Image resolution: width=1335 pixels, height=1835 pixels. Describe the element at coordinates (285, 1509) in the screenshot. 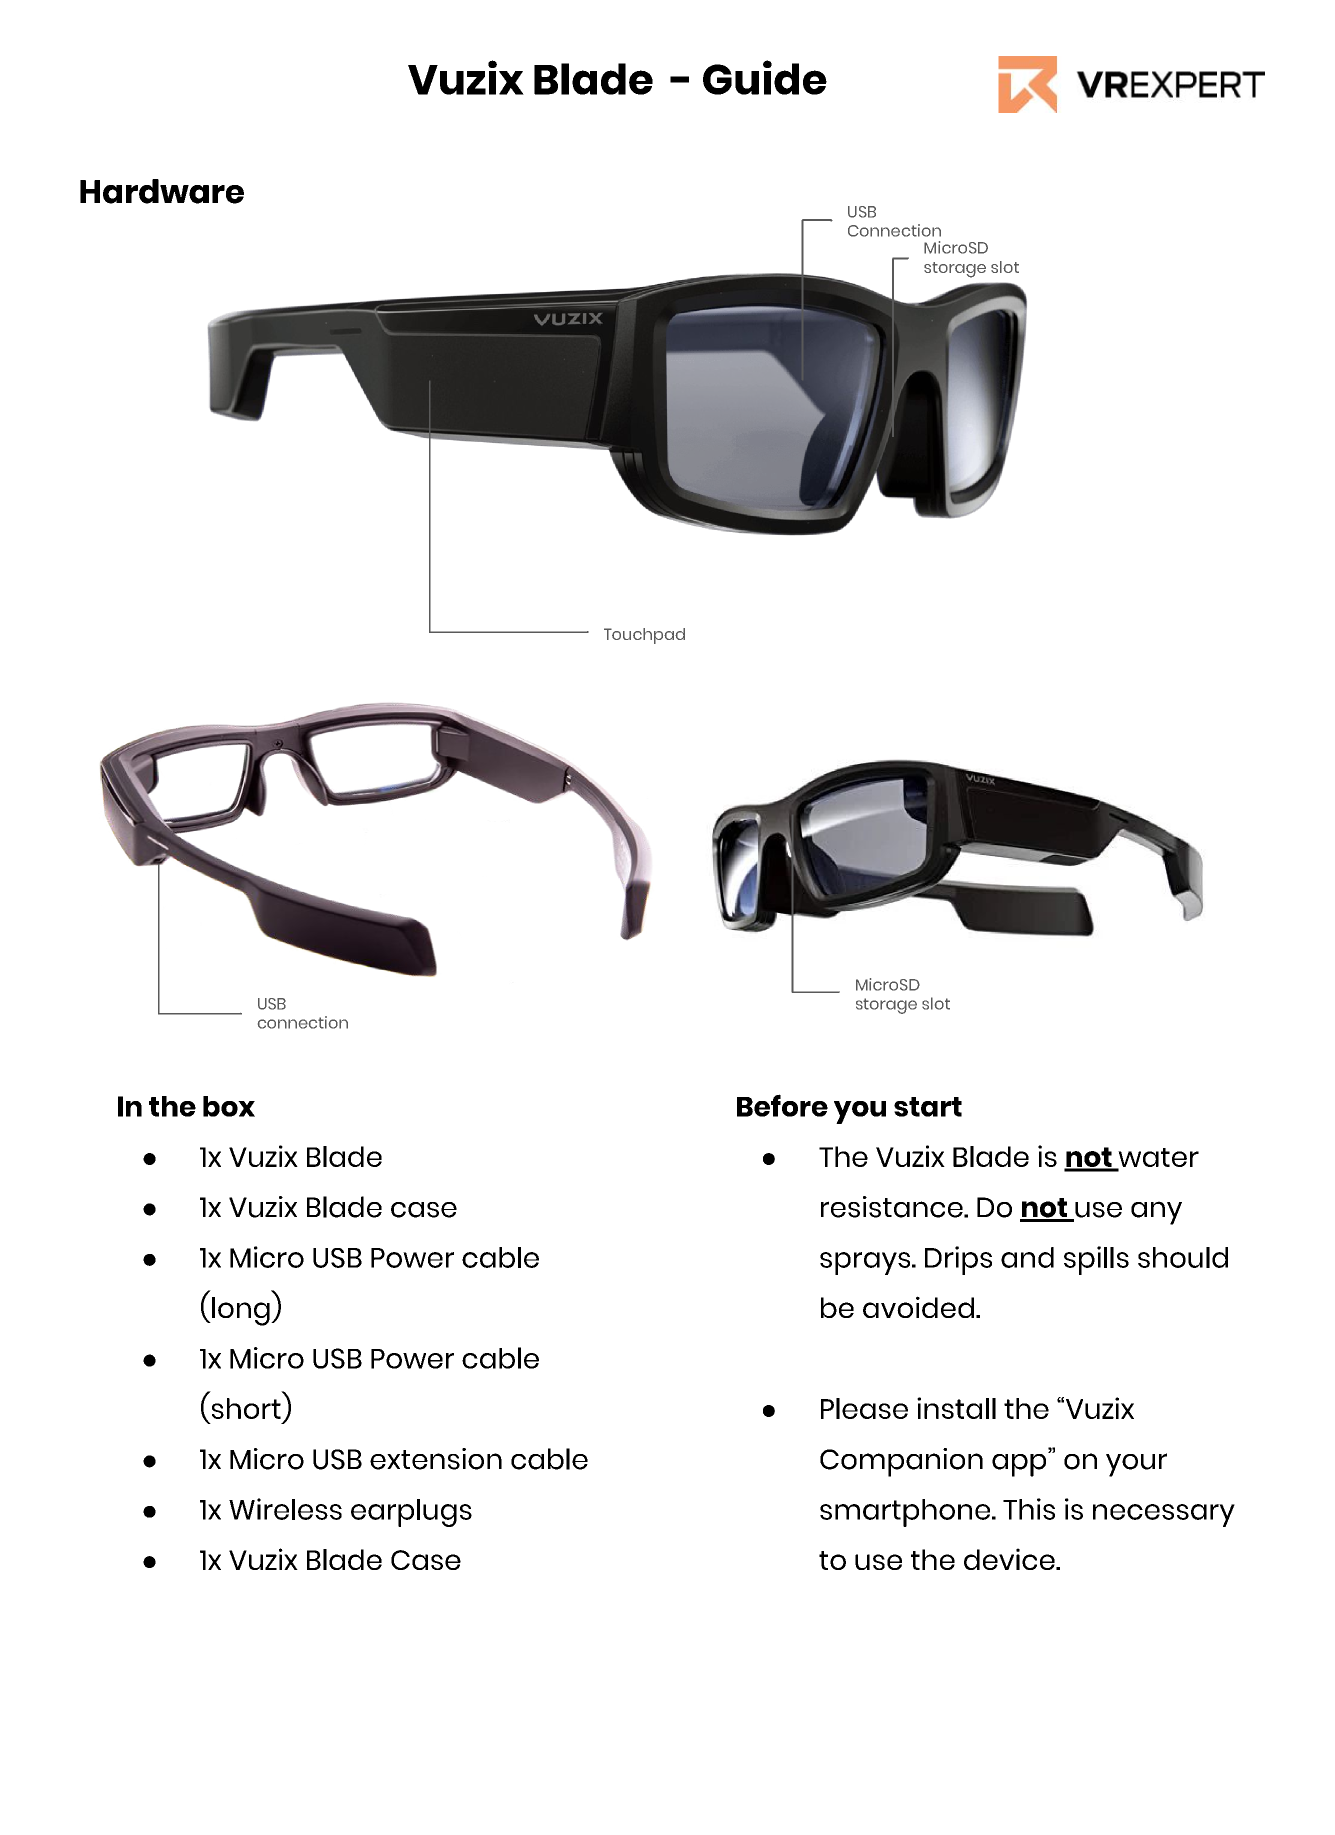

I see `Wireless` at that location.
